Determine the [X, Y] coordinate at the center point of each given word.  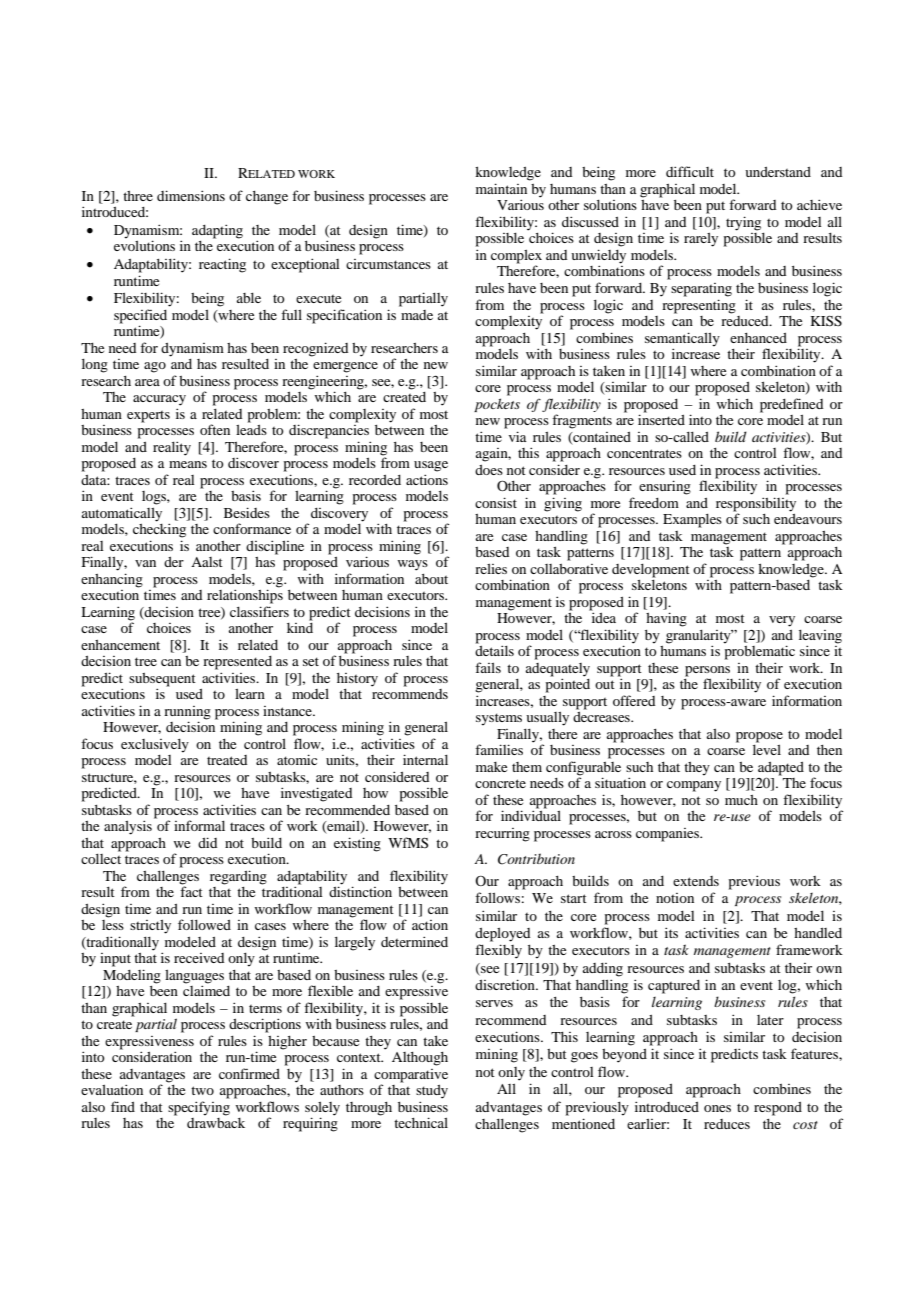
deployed [502, 935]
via [518, 436]
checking [159, 529]
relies [491, 569]
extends [696, 881]
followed [204, 924]
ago [155, 367]
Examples [692, 521]
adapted [781, 769]
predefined [791, 405]
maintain [501, 188]
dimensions [191, 195]
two [202, 1090]
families [499, 749]
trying [743, 223]
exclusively [155, 746]
